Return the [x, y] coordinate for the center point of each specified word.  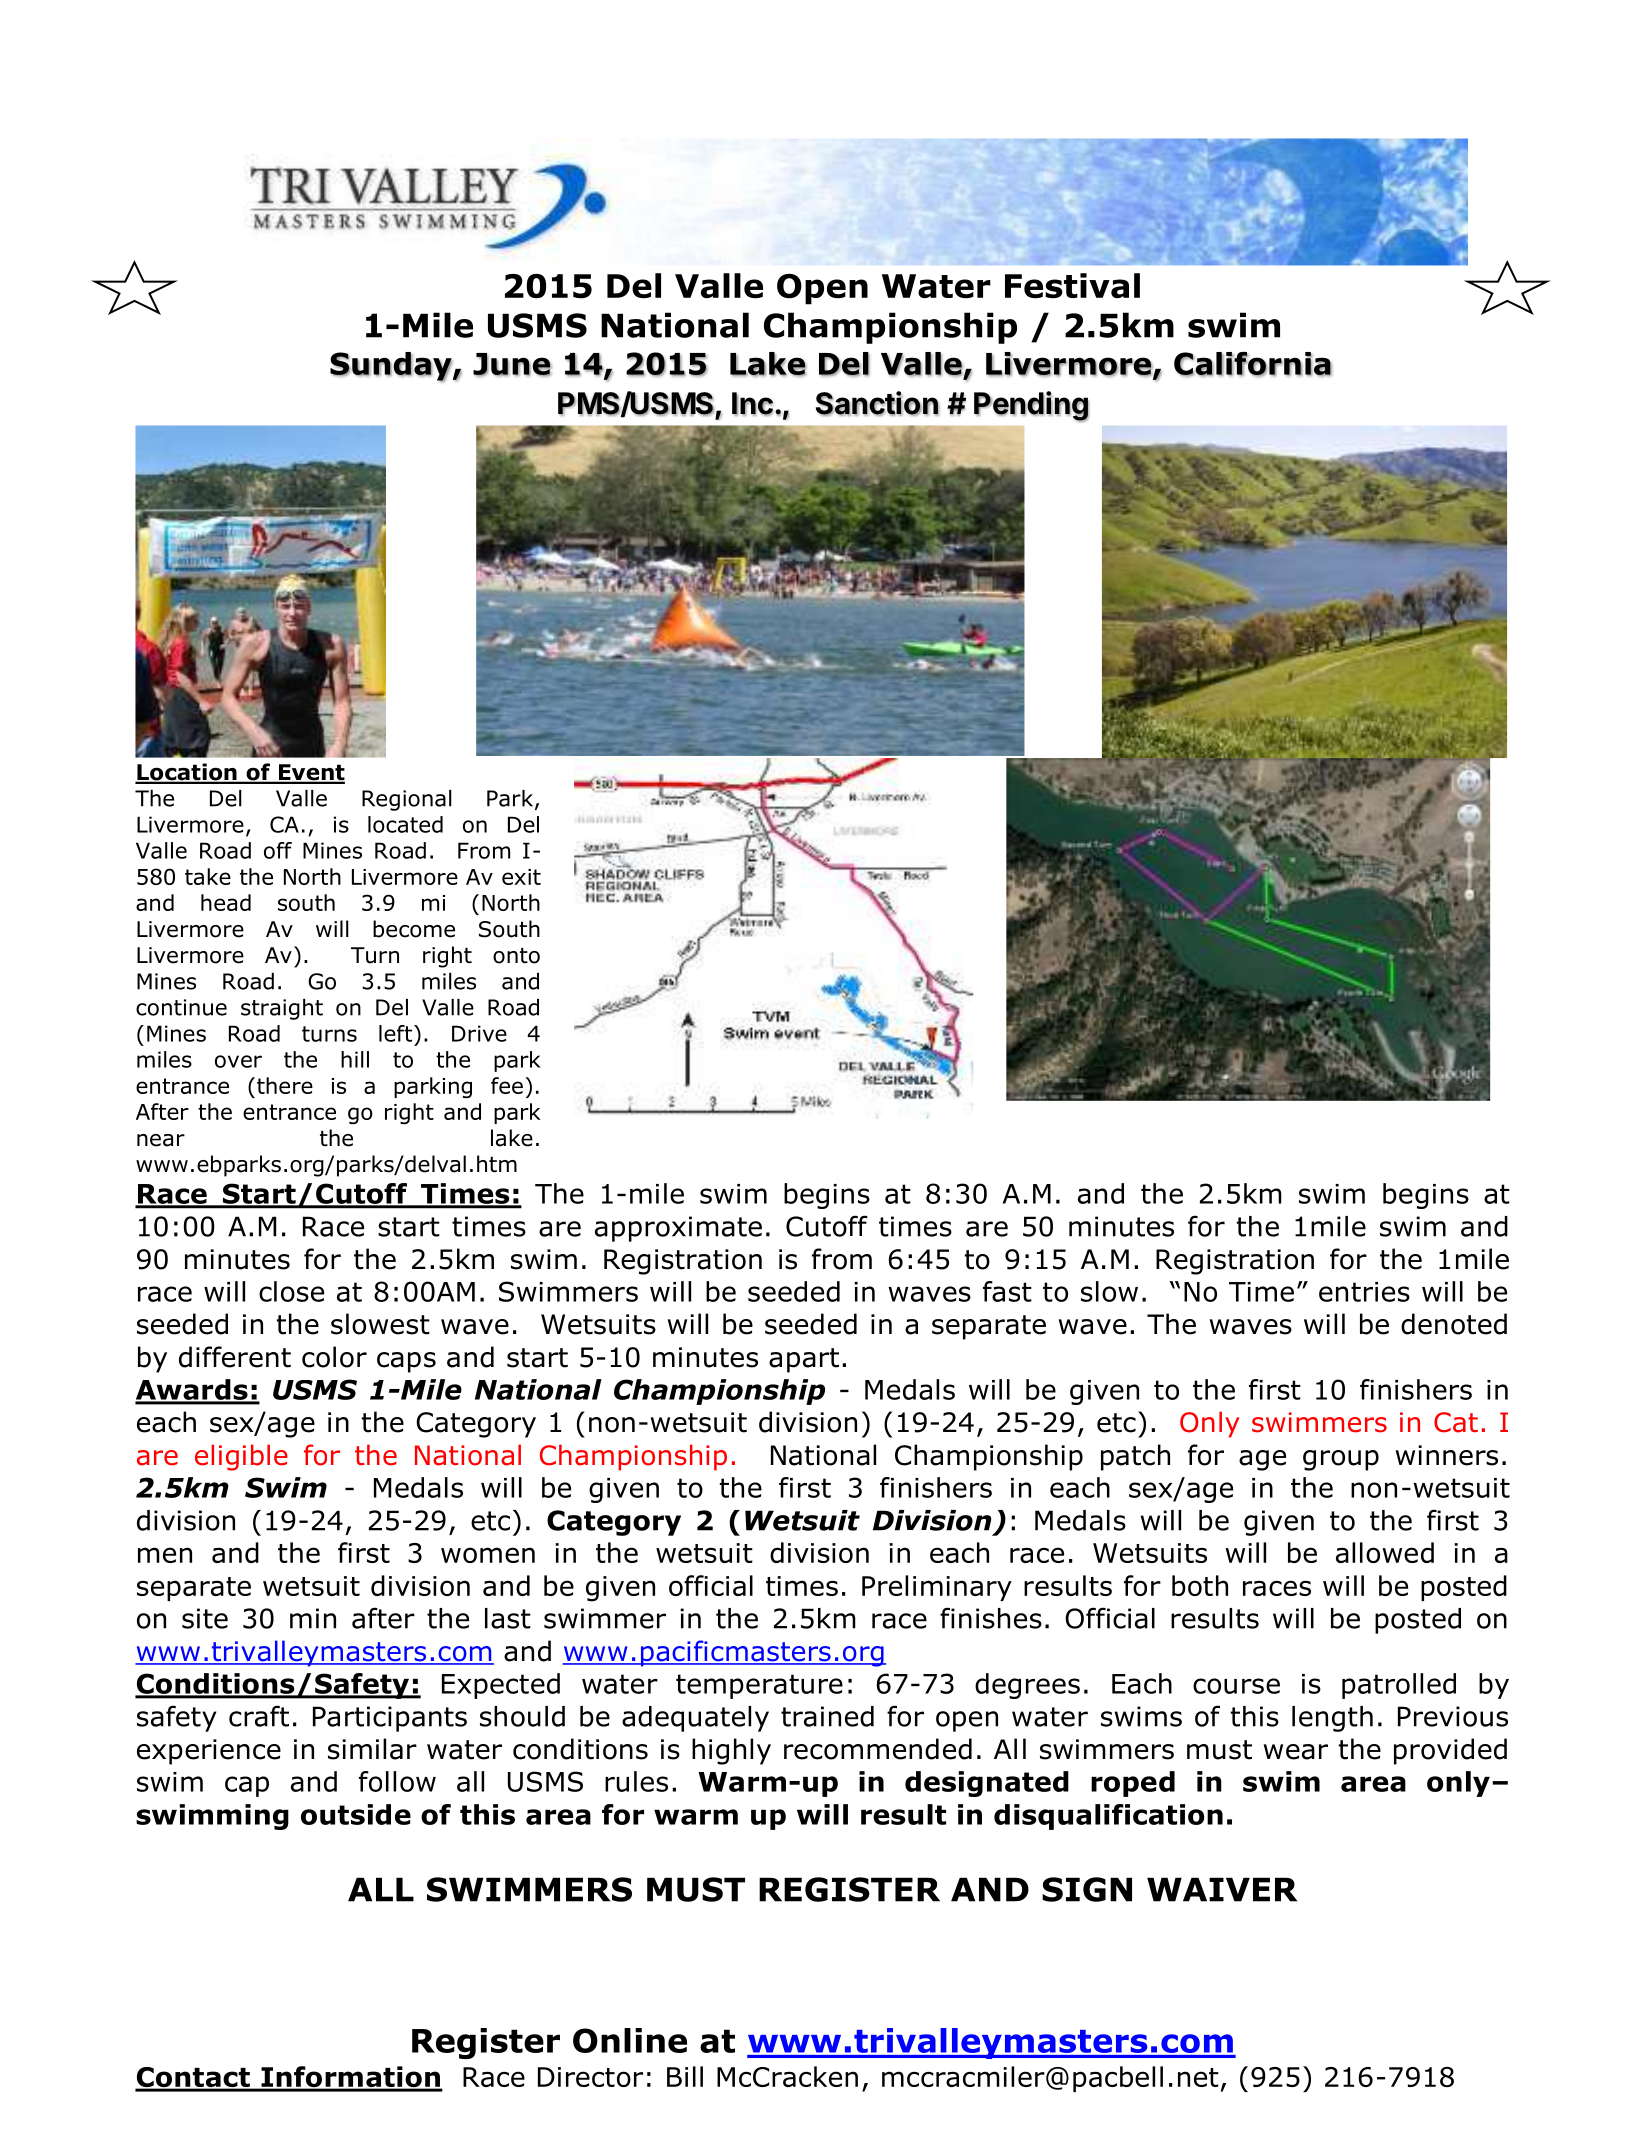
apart [804, 1360]
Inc [752, 404]
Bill [685, 2076]
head [226, 902]
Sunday [392, 367]
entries [1364, 1292]
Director [590, 2077]
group [1341, 1460]
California [1253, 364]
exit [521, 877]
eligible [241, 1457]
